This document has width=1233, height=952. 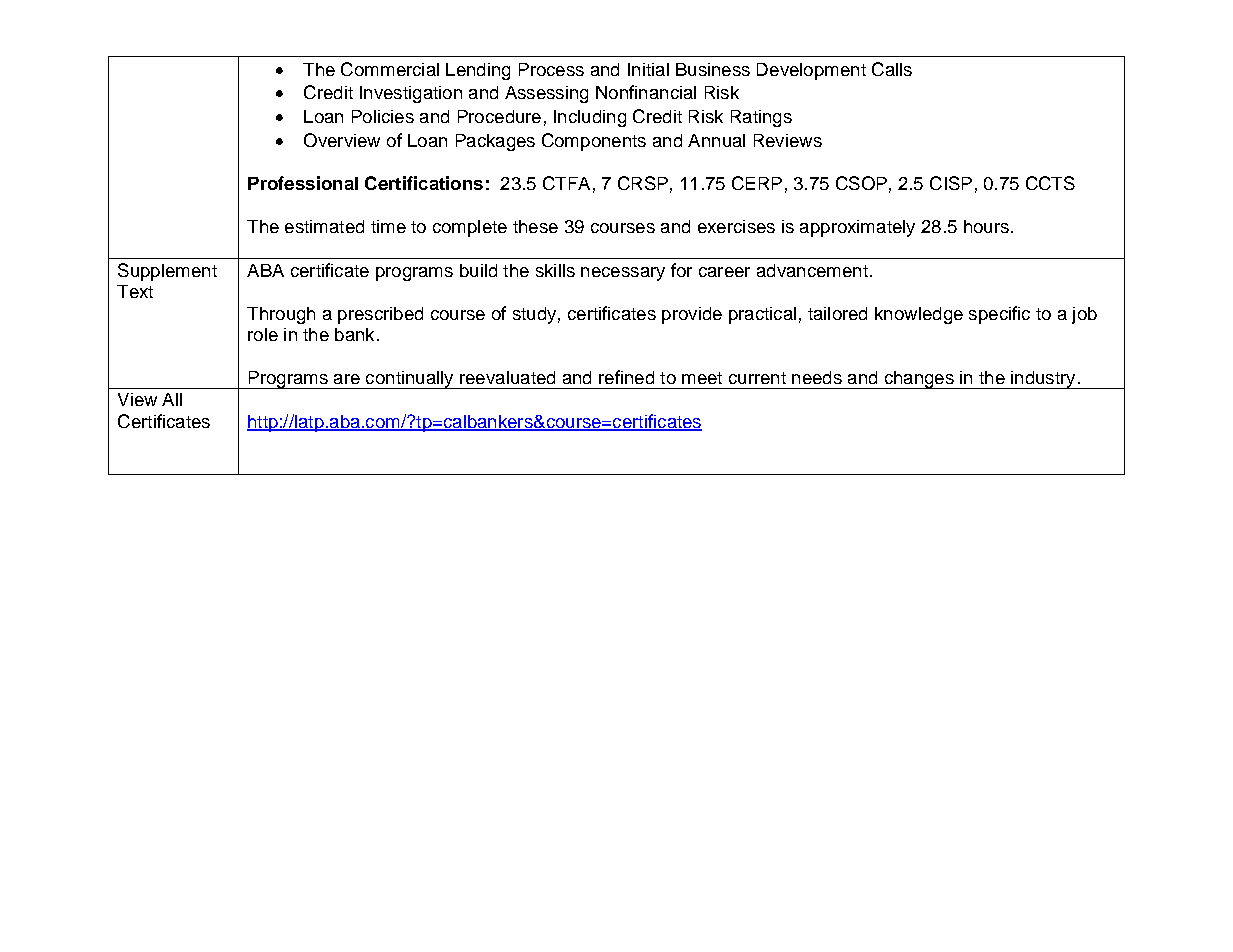 I want to click on Commercial, so click(x=390, y=69).
